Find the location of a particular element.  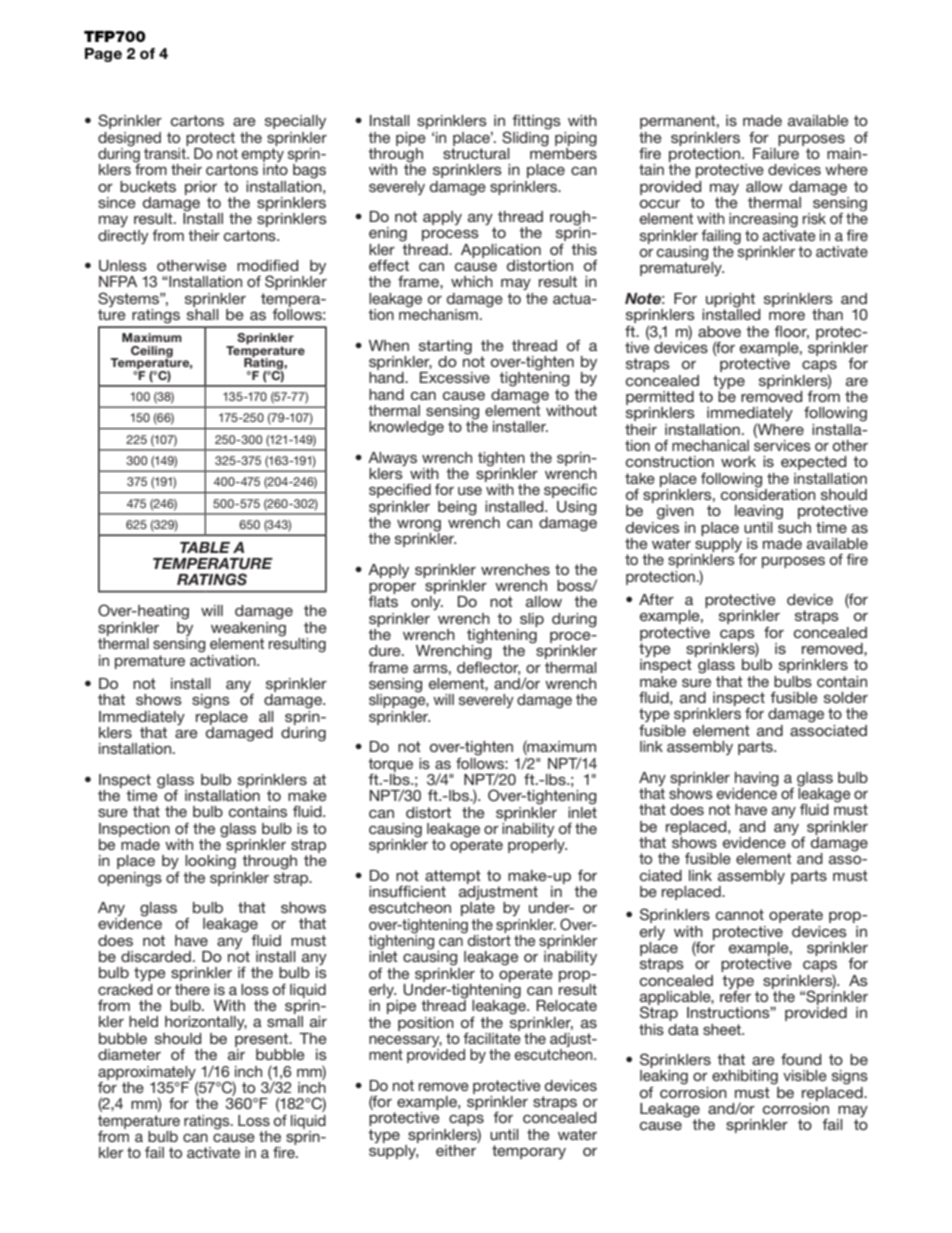

structural is located at coordinates (476, 152).
